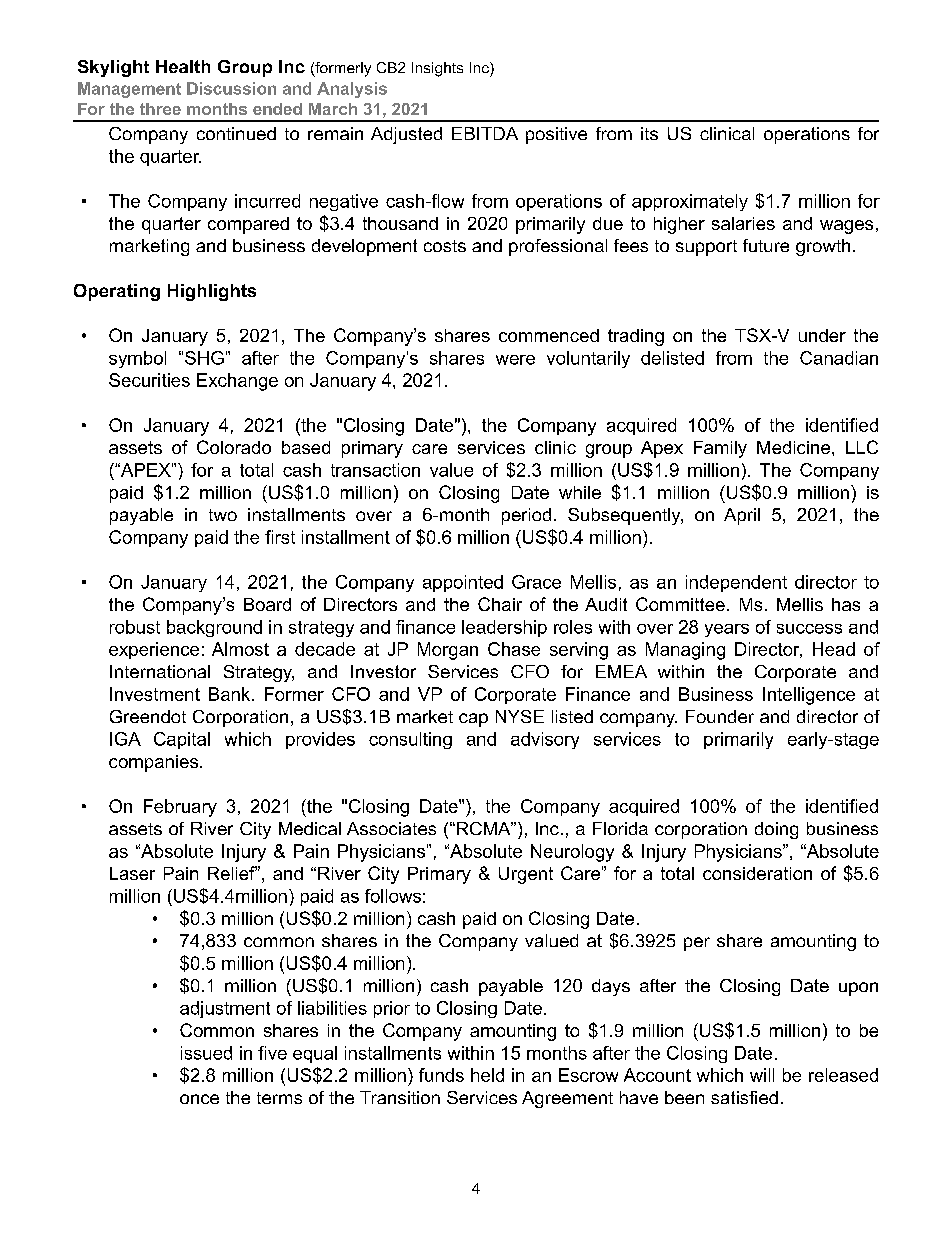  What do you see at coordinates (214, 628) in the screenshot?
I see `background` at bounding box center [214, 628].
